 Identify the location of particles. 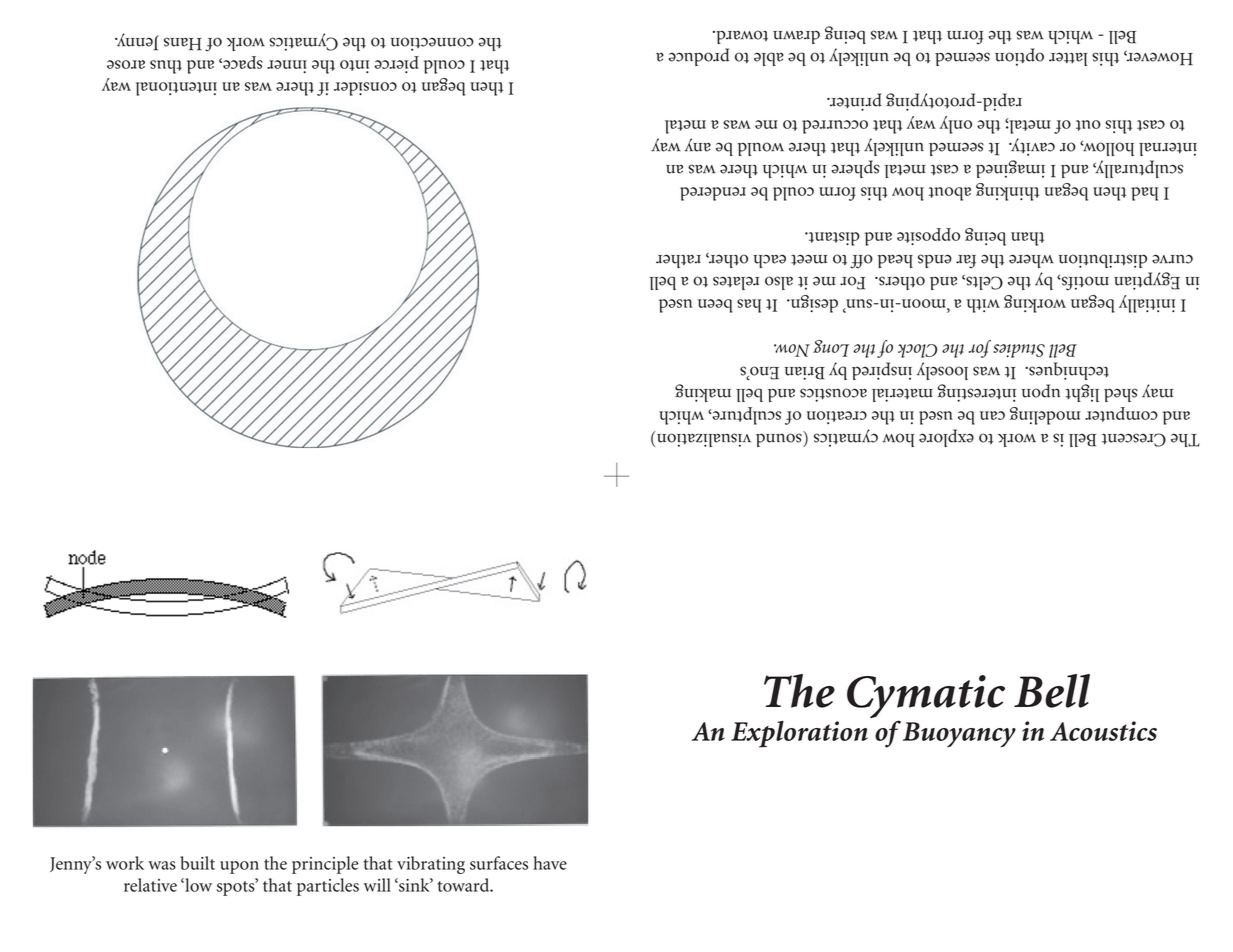
(328, 887).
